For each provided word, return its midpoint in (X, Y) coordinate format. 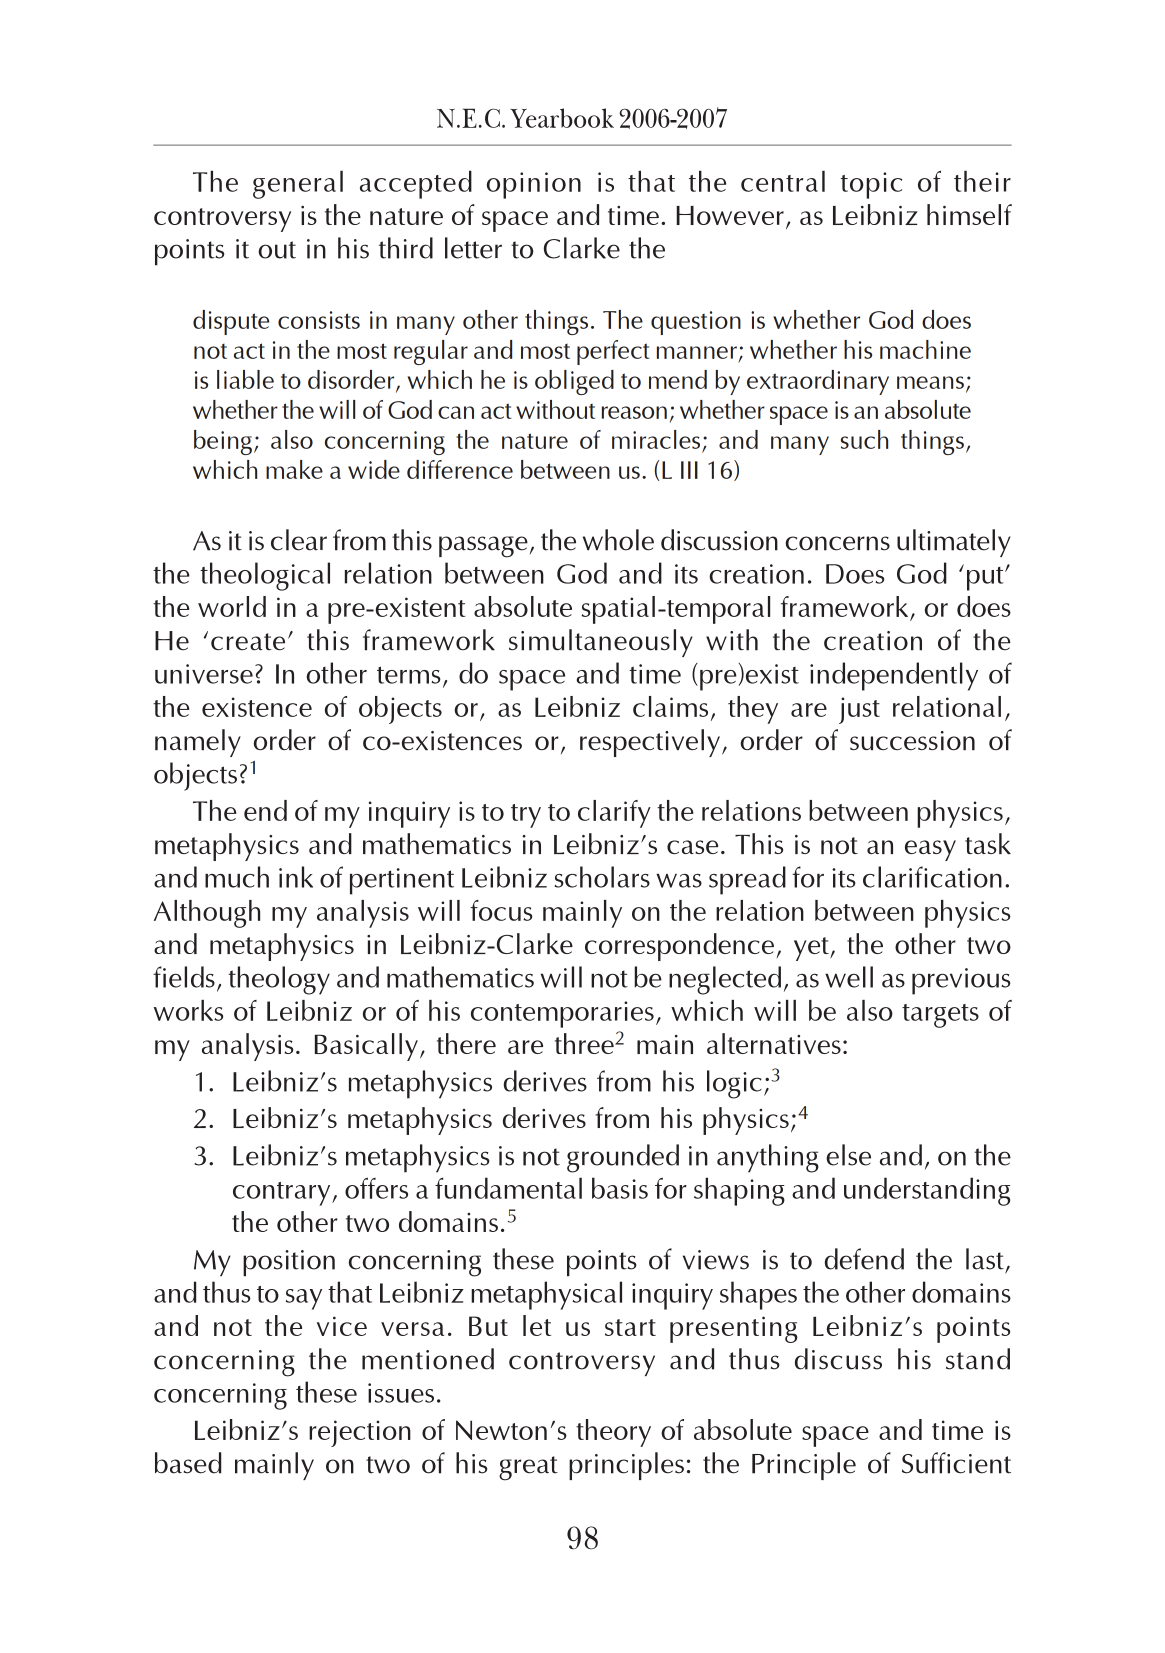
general (298, 185)
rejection (360, 1433)
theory (613, 1433)
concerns (837, 543)
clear (299, 540)
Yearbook (562, 118)
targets (940, 1016)
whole (618, 540)
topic (871, 185)
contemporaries (562, 1014)
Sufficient (956, 1463)
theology (279, 980)
